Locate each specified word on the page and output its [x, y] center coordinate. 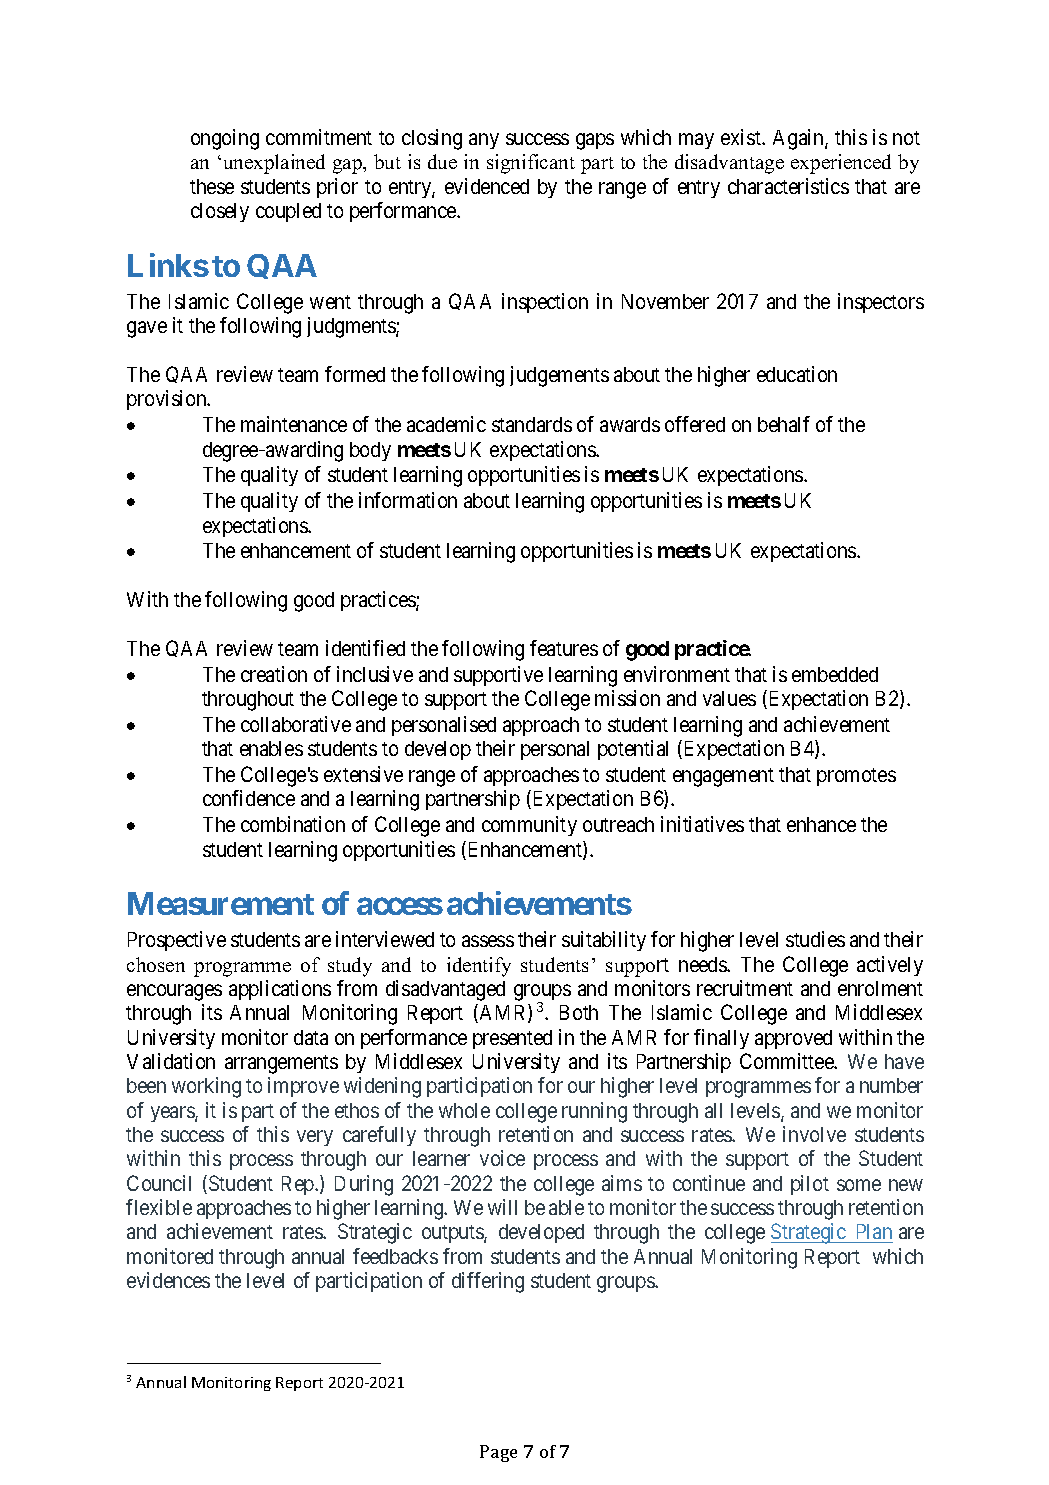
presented [512, 1039]
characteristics [788, 186]
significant [531, 164]
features [564, 648]
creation [274, 674]
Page [498, 1453]
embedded [835, 674]
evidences [168, 1280]
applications [280, 990]
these [212, 186]
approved [793, 1039]
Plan [873, 1233]
